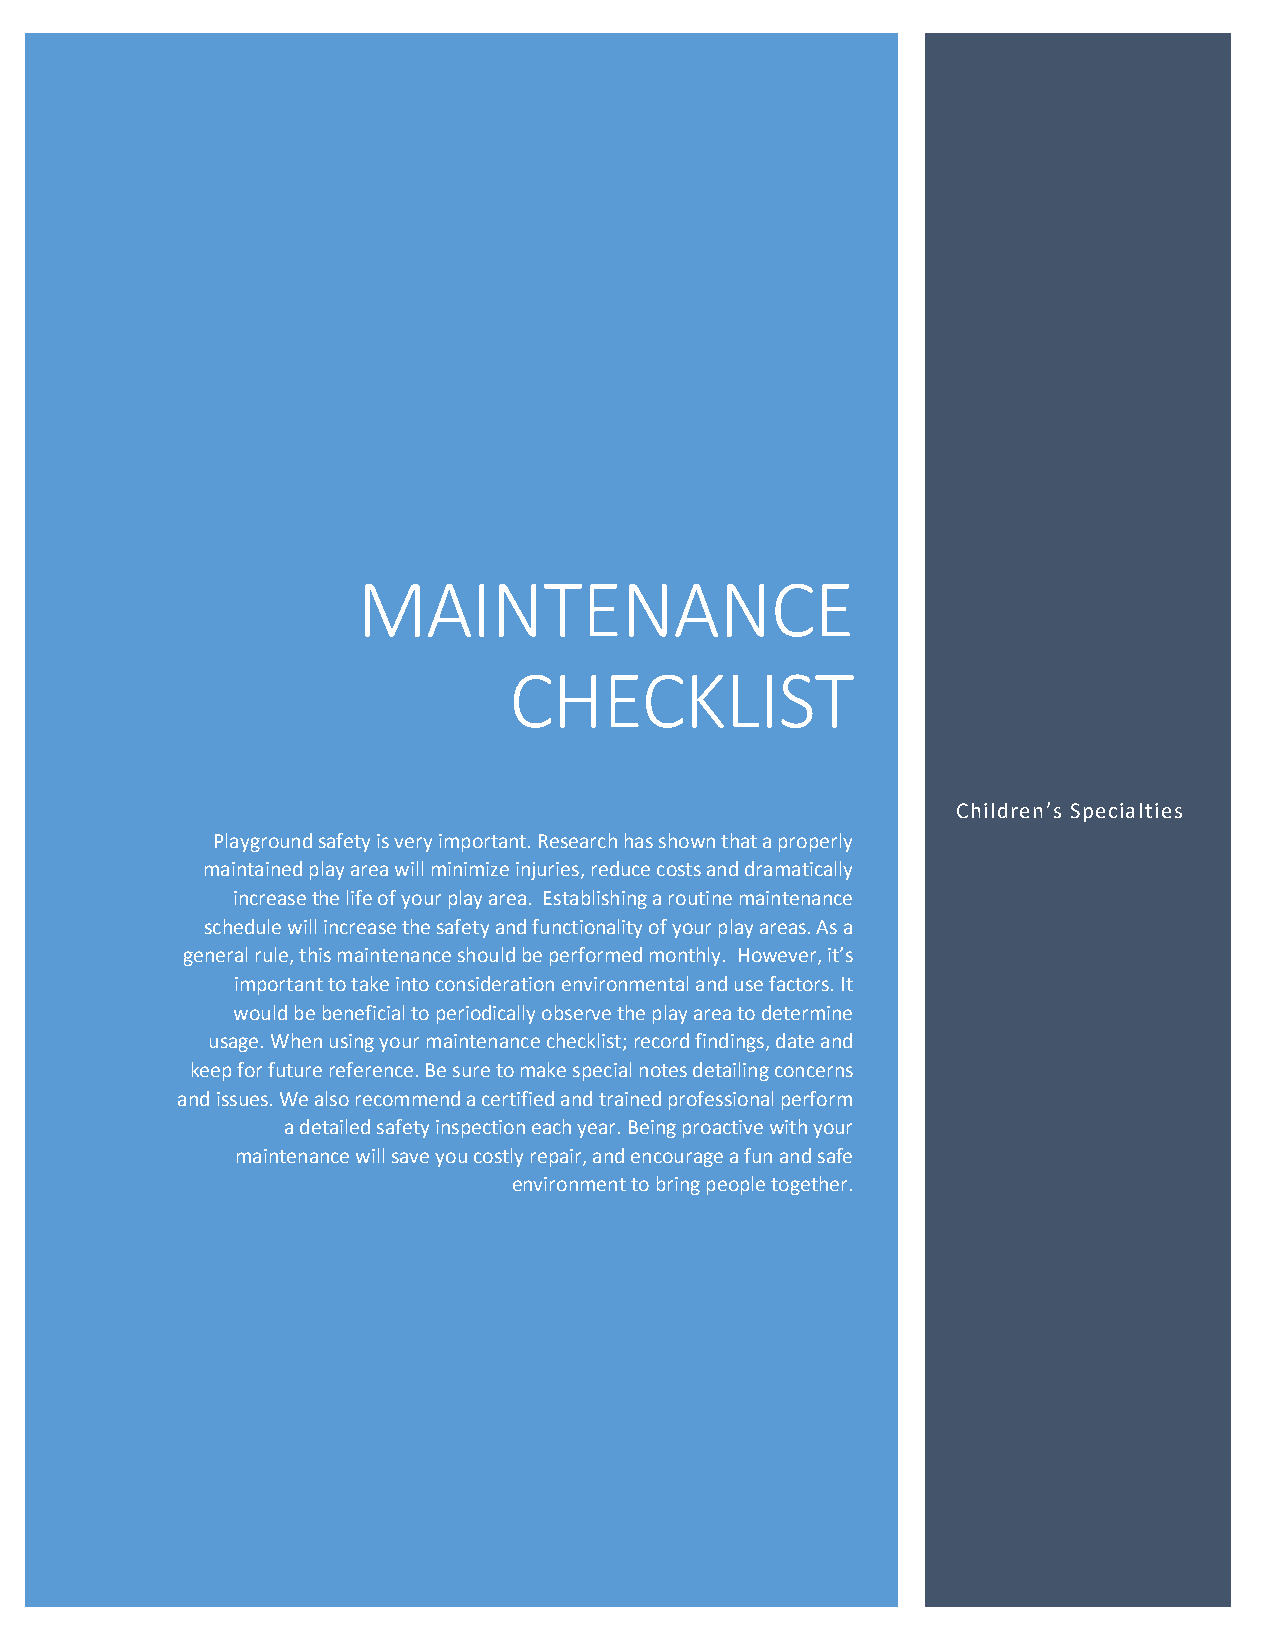 This screenshot has width=1267, height=1640. What do you see at coordinates (779, 956) in the screenshot?
I see `However` at bounding box center [779, 956].
